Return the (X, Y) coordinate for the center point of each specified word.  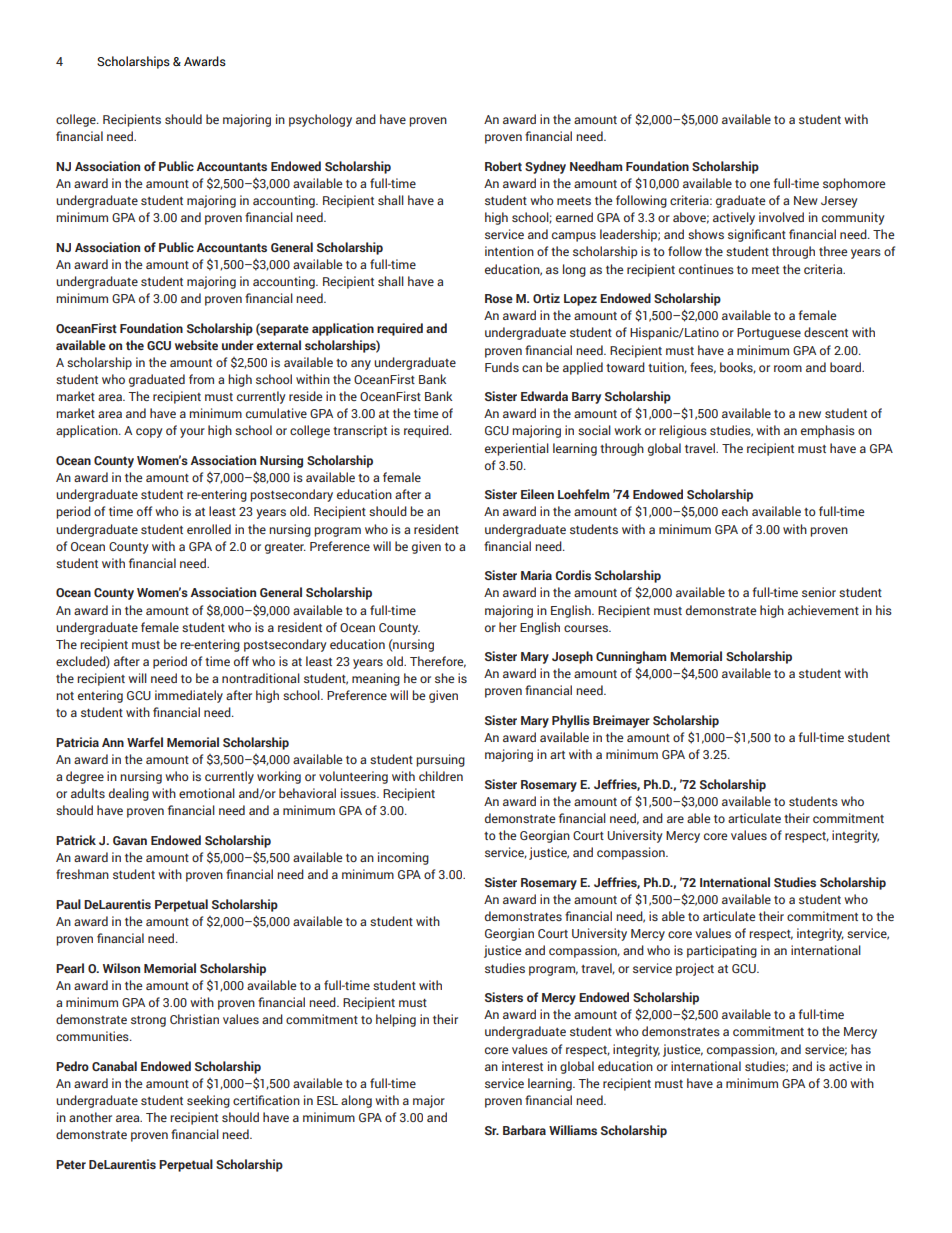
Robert (503, 166)
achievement (823, 610)
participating (722, 951)
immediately (189, 696)
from (201, 379)
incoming (403, 858)
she (444, 678)
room (788, 368)
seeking (208, 1101)
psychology (320, 120)
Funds (502, 367)
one (760, 184)
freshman (82, 874)
